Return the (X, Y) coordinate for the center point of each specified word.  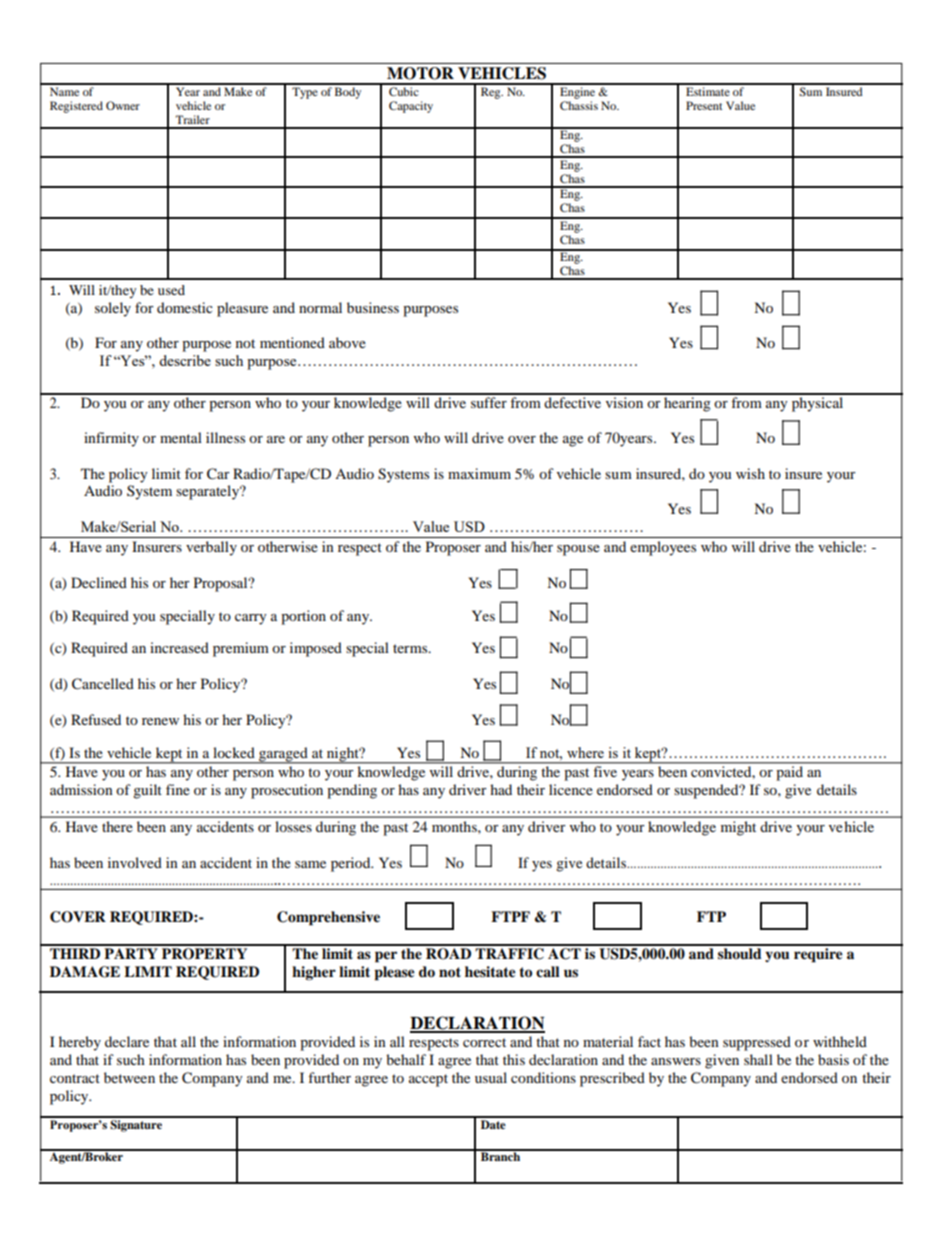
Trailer (193, 119)
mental (181, 437)
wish (750, 473)
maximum (479, 473)
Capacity (411, 107)
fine (178, 789)
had (501, 789)
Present (704, 105)
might (738, 828)
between (129, 1077)
